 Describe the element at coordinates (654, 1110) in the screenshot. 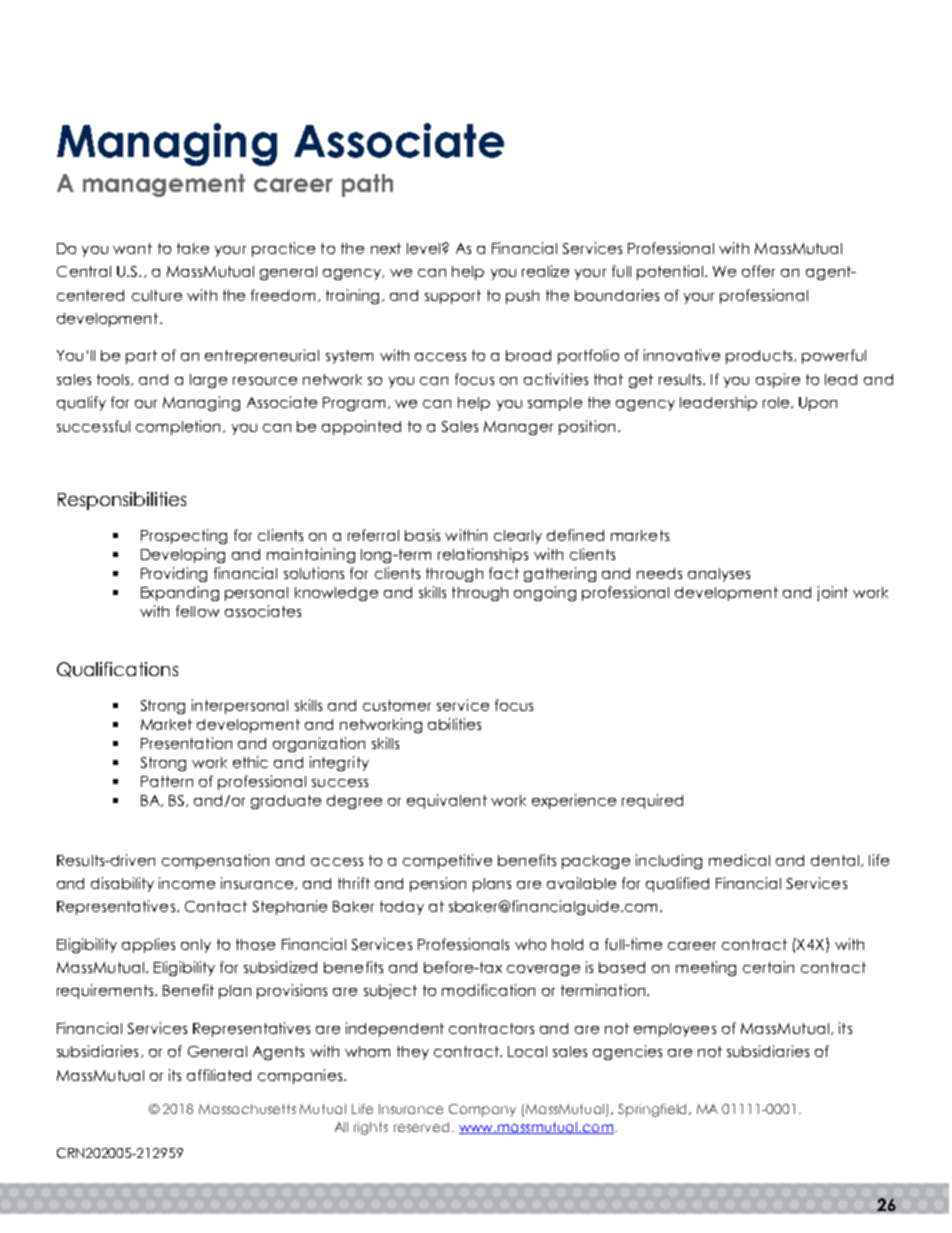

I see `Springfield` at that location.
